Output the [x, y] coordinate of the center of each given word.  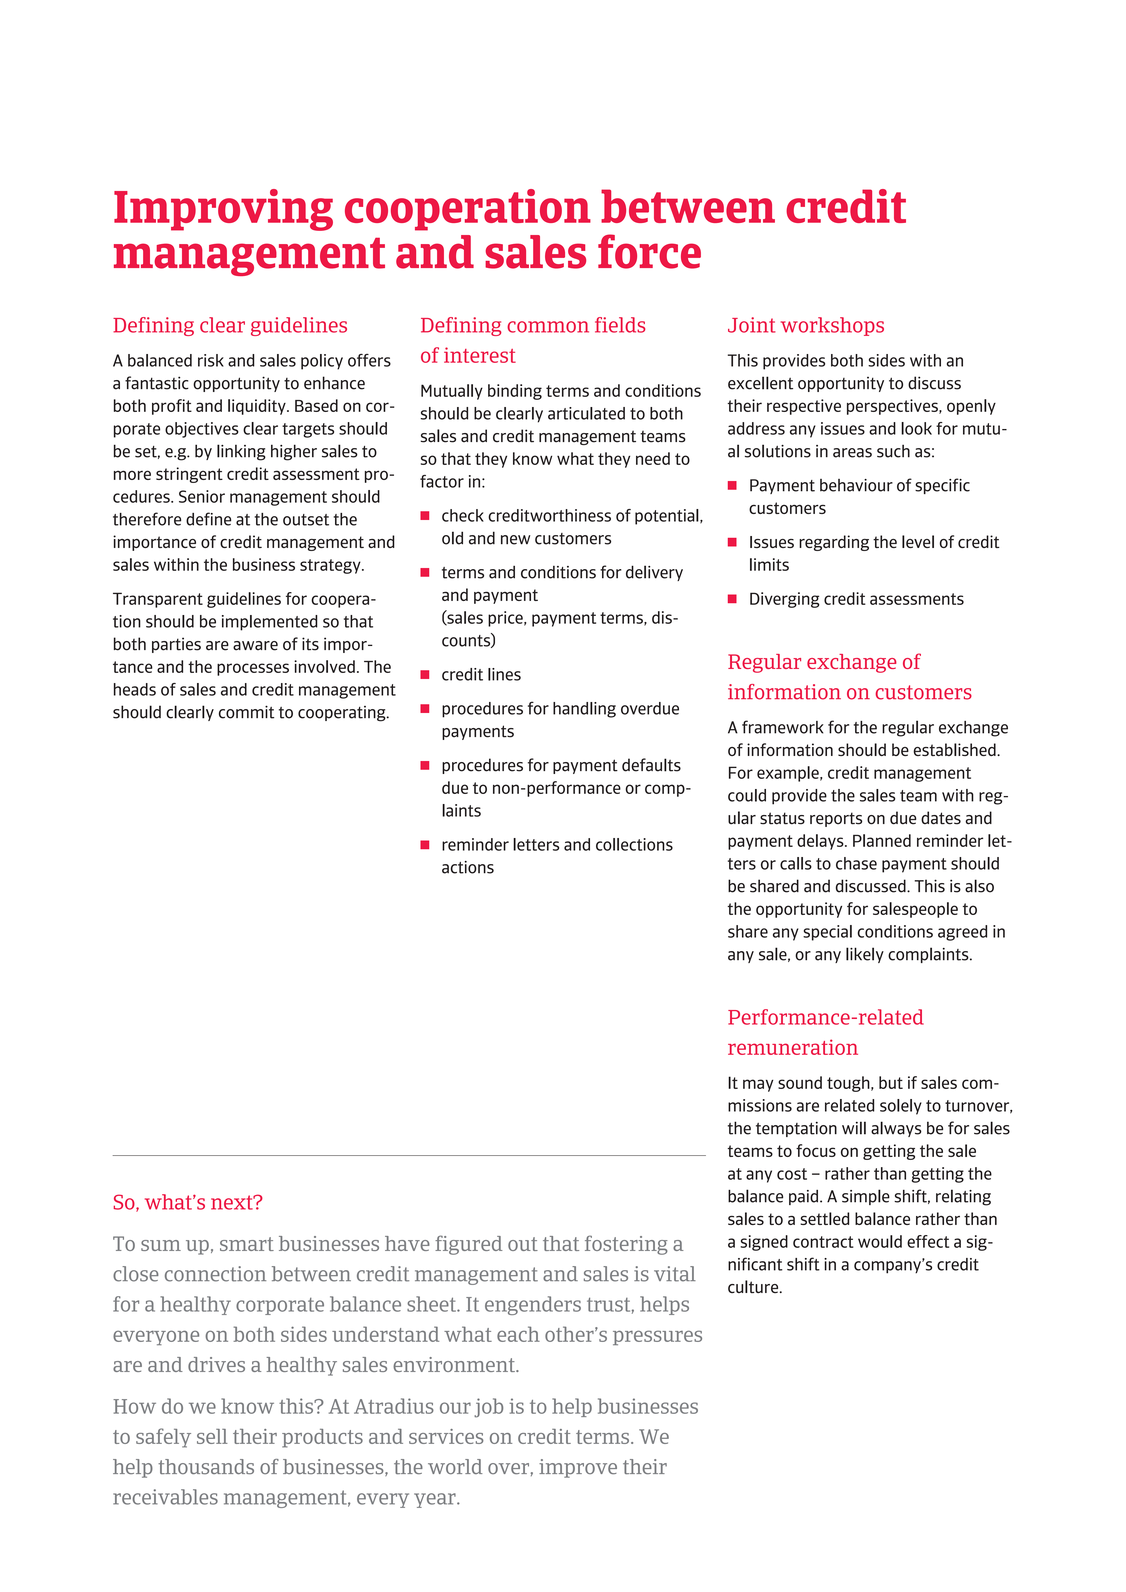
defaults [651, 765]
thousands [206, 1467]
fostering [626, 1245]
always [896, 1129]
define [208, 519]
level [918, 541]
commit [246, 712]
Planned [882, 840]
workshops [832, 326]
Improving [223, 210]
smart [247, 1244]
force [649, 251]
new [515, 540]
